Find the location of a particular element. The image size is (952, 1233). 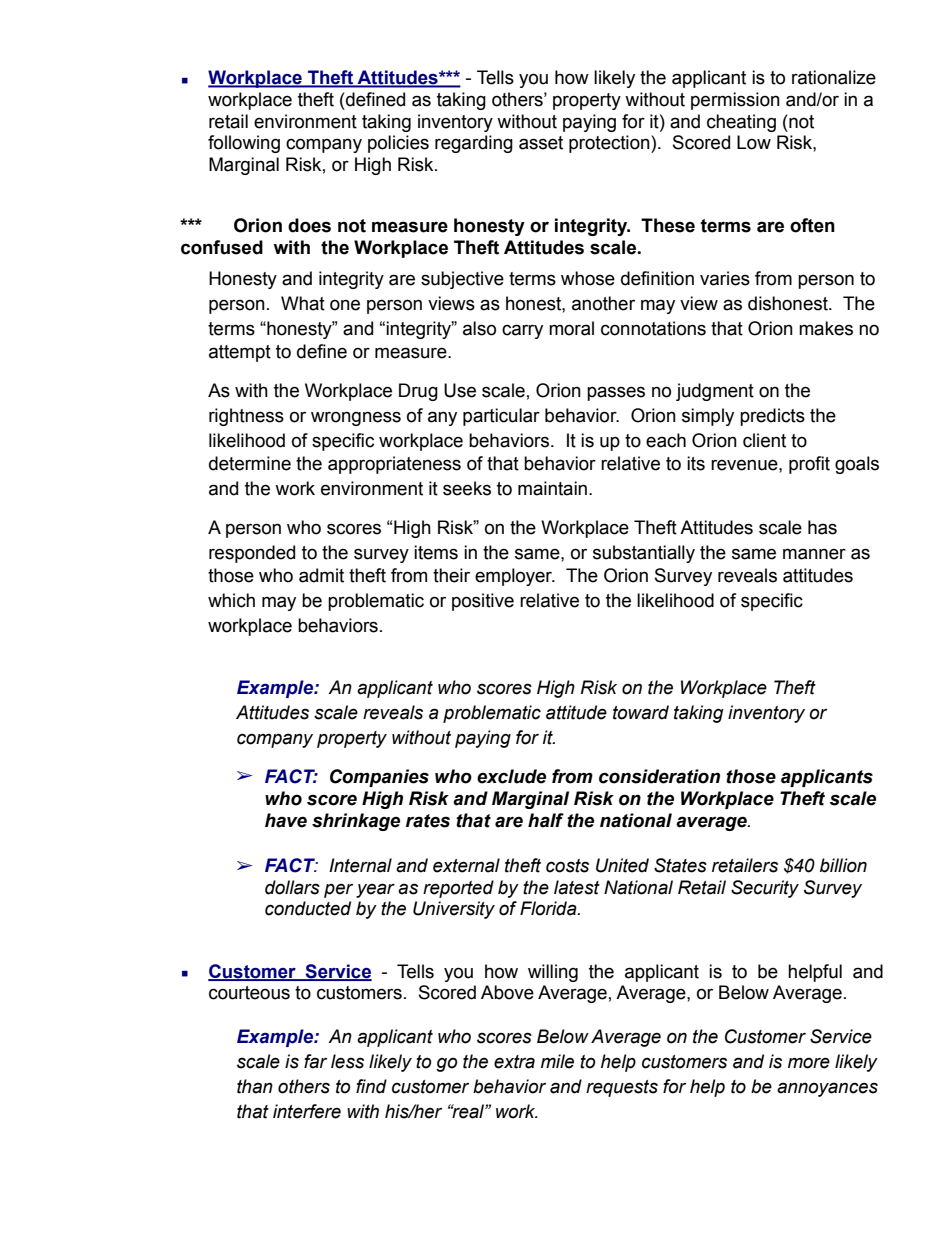

following is located at coordinates (244, 144).
